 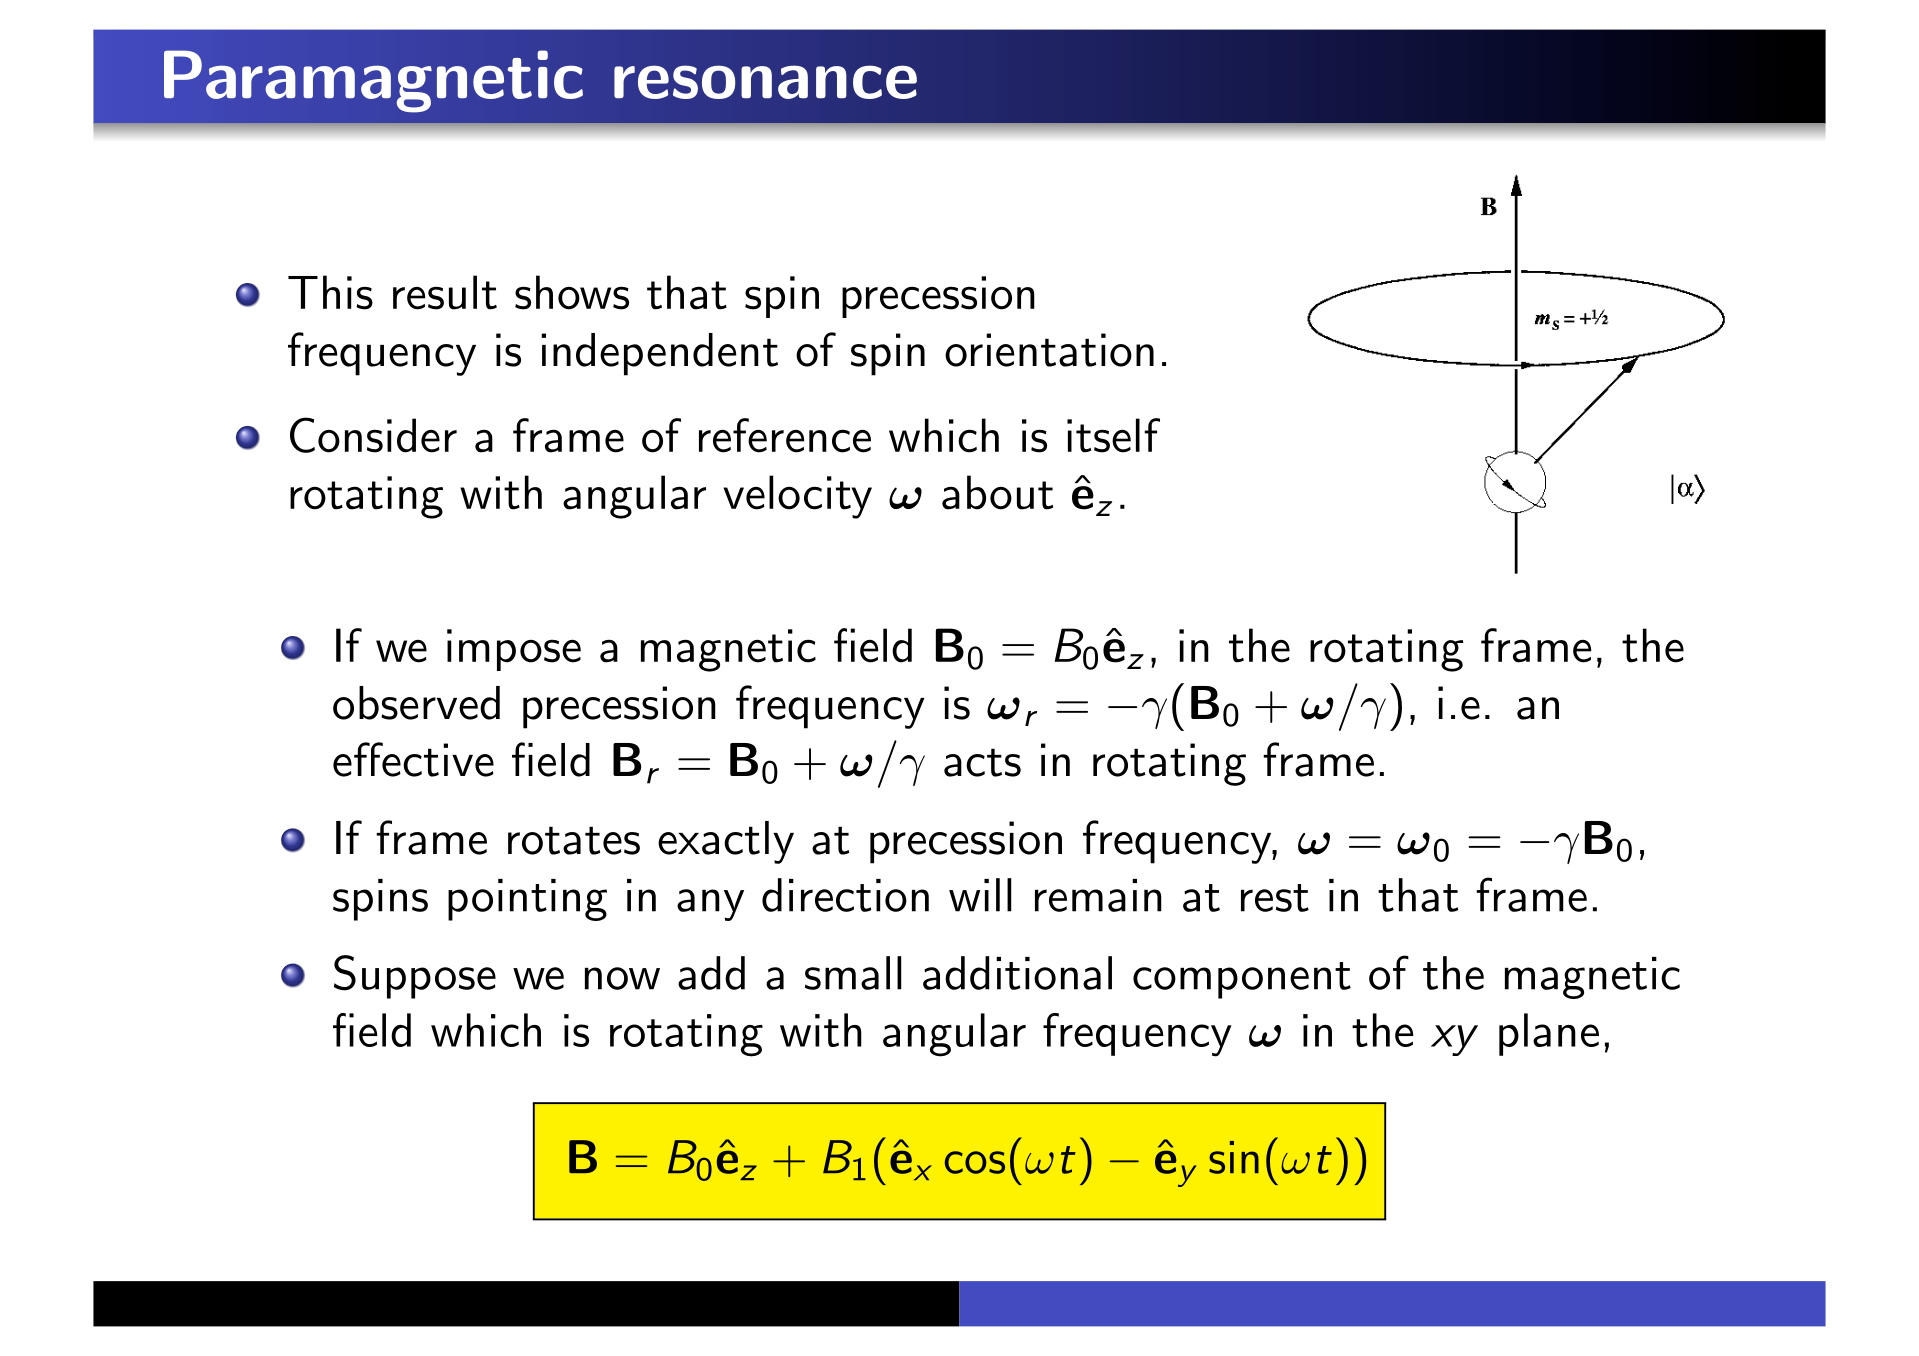 I want to click on additional, so click(x=1017, y=973).
